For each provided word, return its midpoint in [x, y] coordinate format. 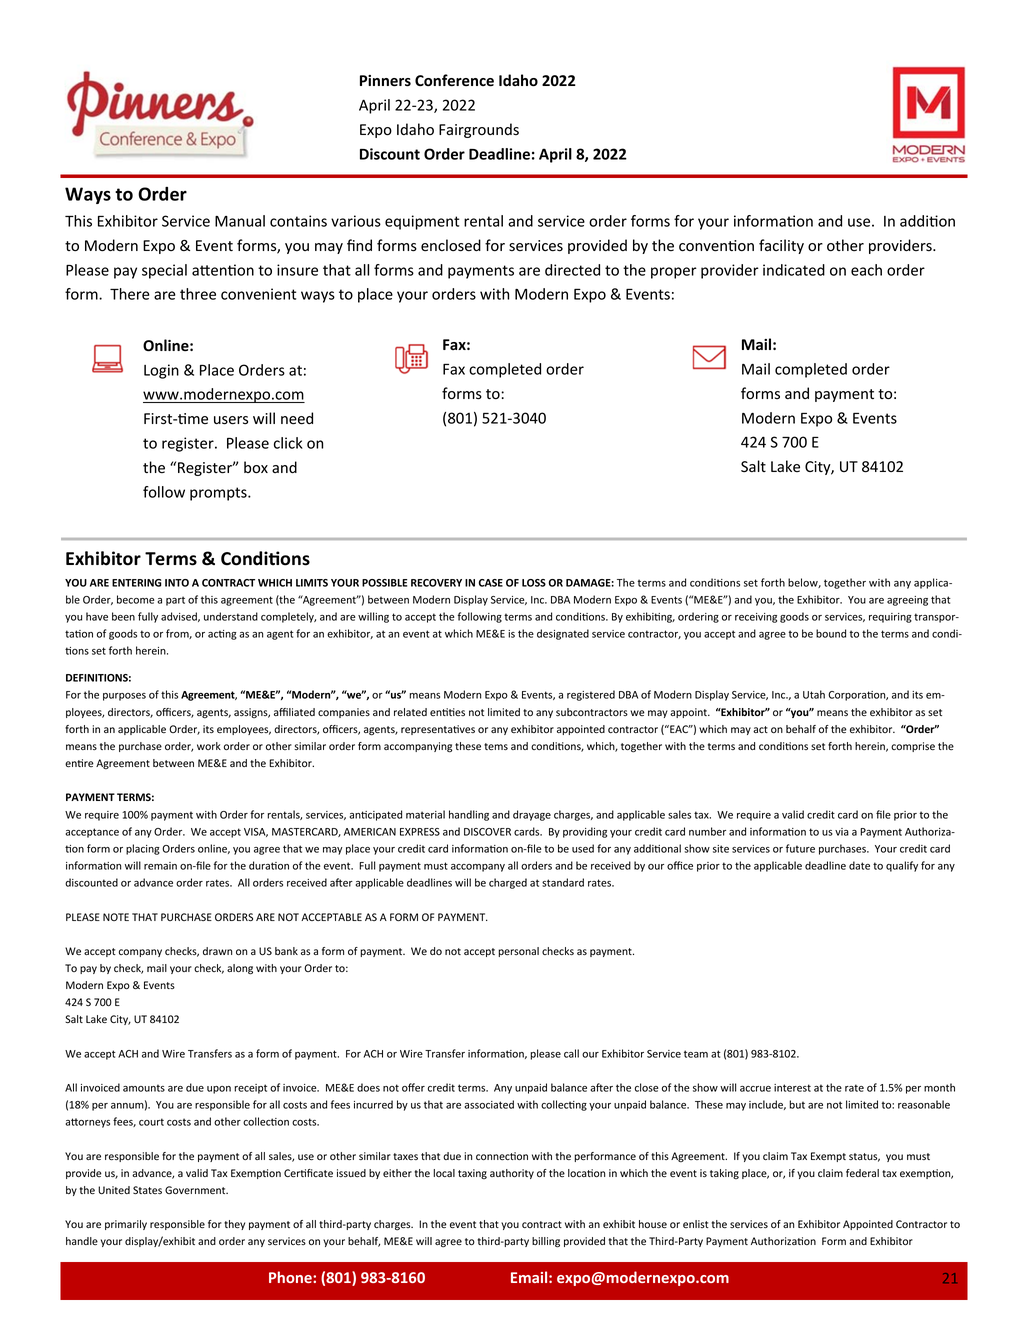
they [234, 1225]
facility [781, 246]
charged [508, 883]
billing [546, 1242]
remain [160, 866]
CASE [491, 583]
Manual [240, 221]
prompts [219, 494]
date [859, 865]
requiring [890, 618]
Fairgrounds [479, 130]
